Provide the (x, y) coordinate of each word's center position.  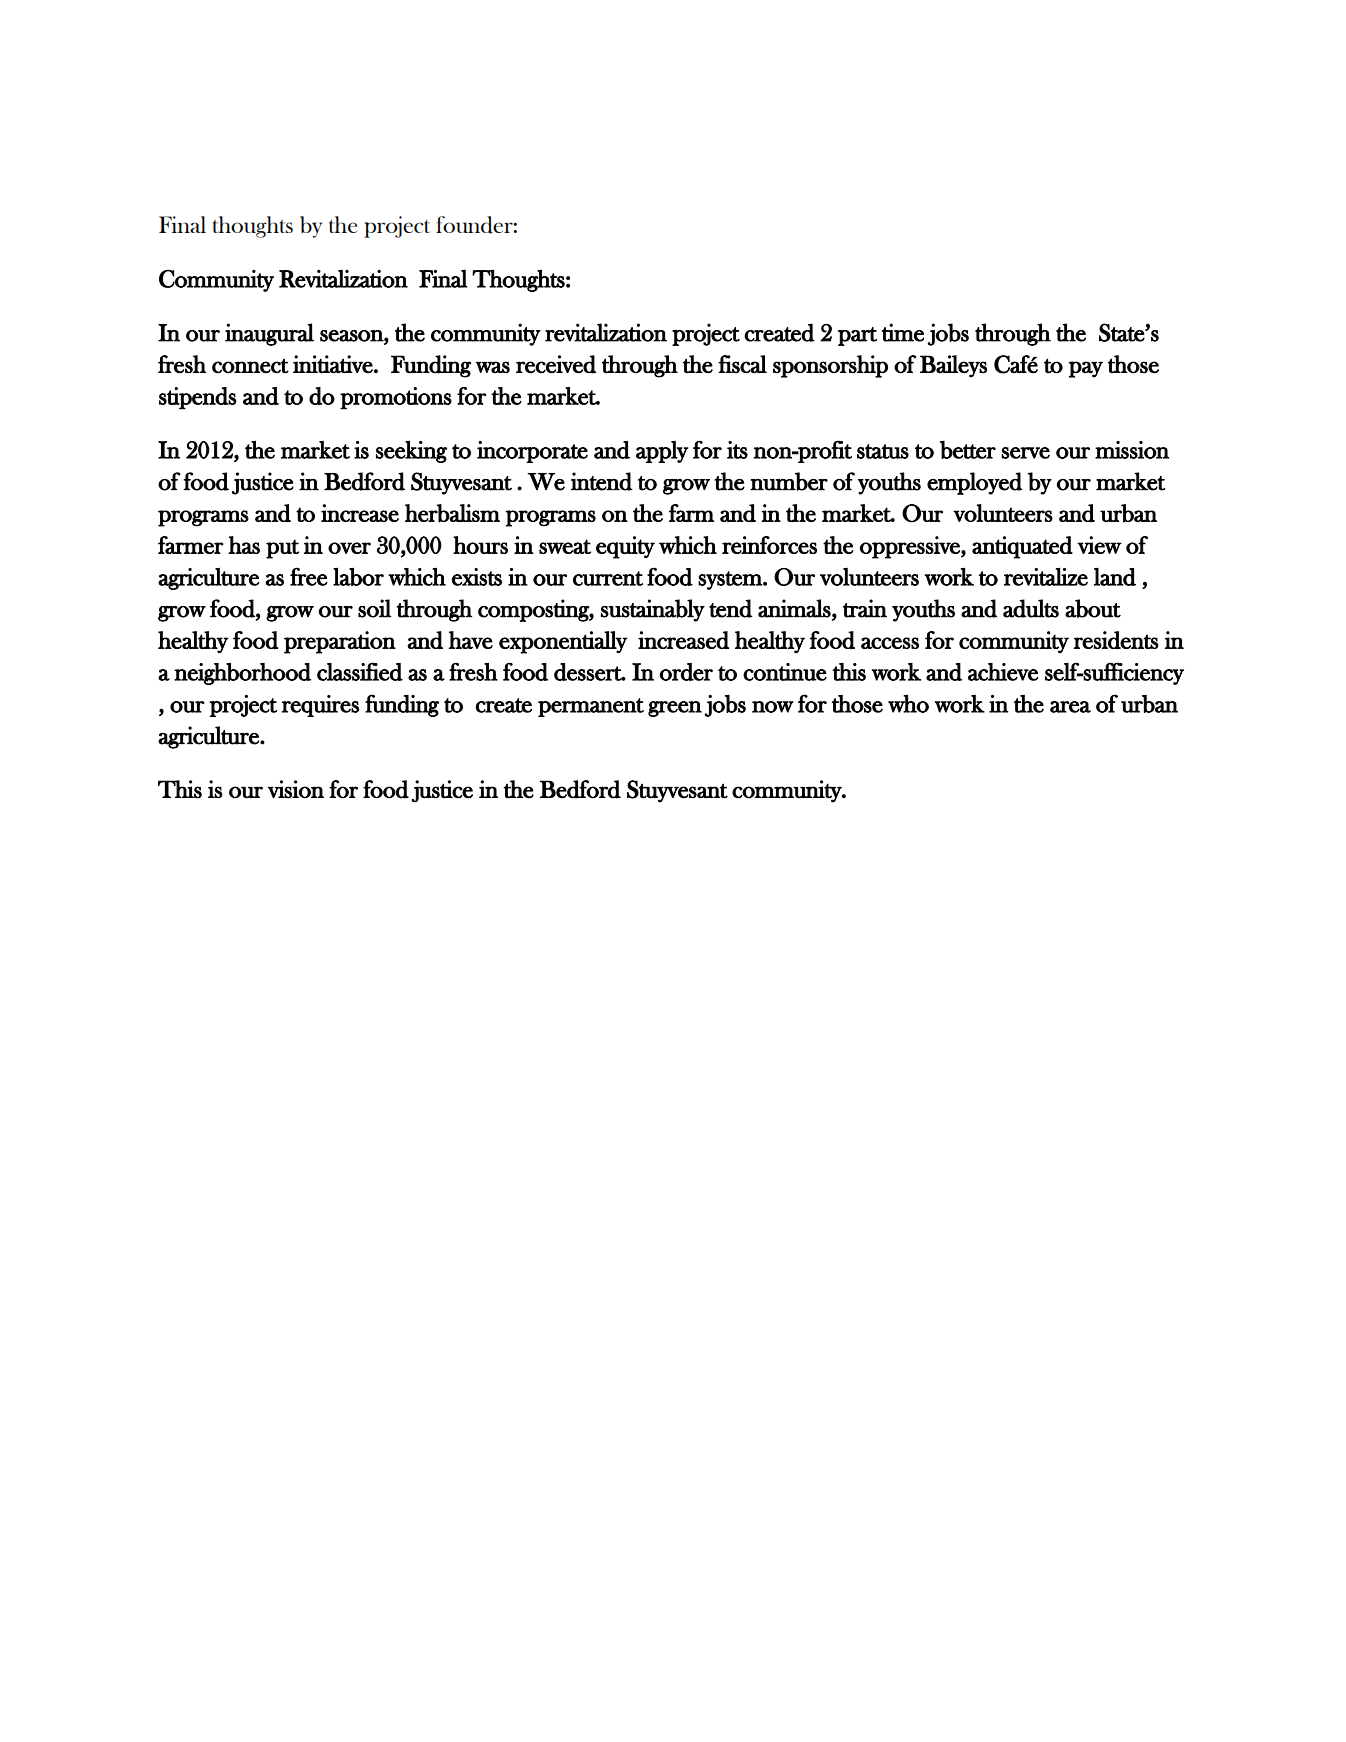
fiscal (742, 364)
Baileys (953, 366)
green (675, 709)
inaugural (269, 334)
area (1070, 707)
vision (295, 789)
